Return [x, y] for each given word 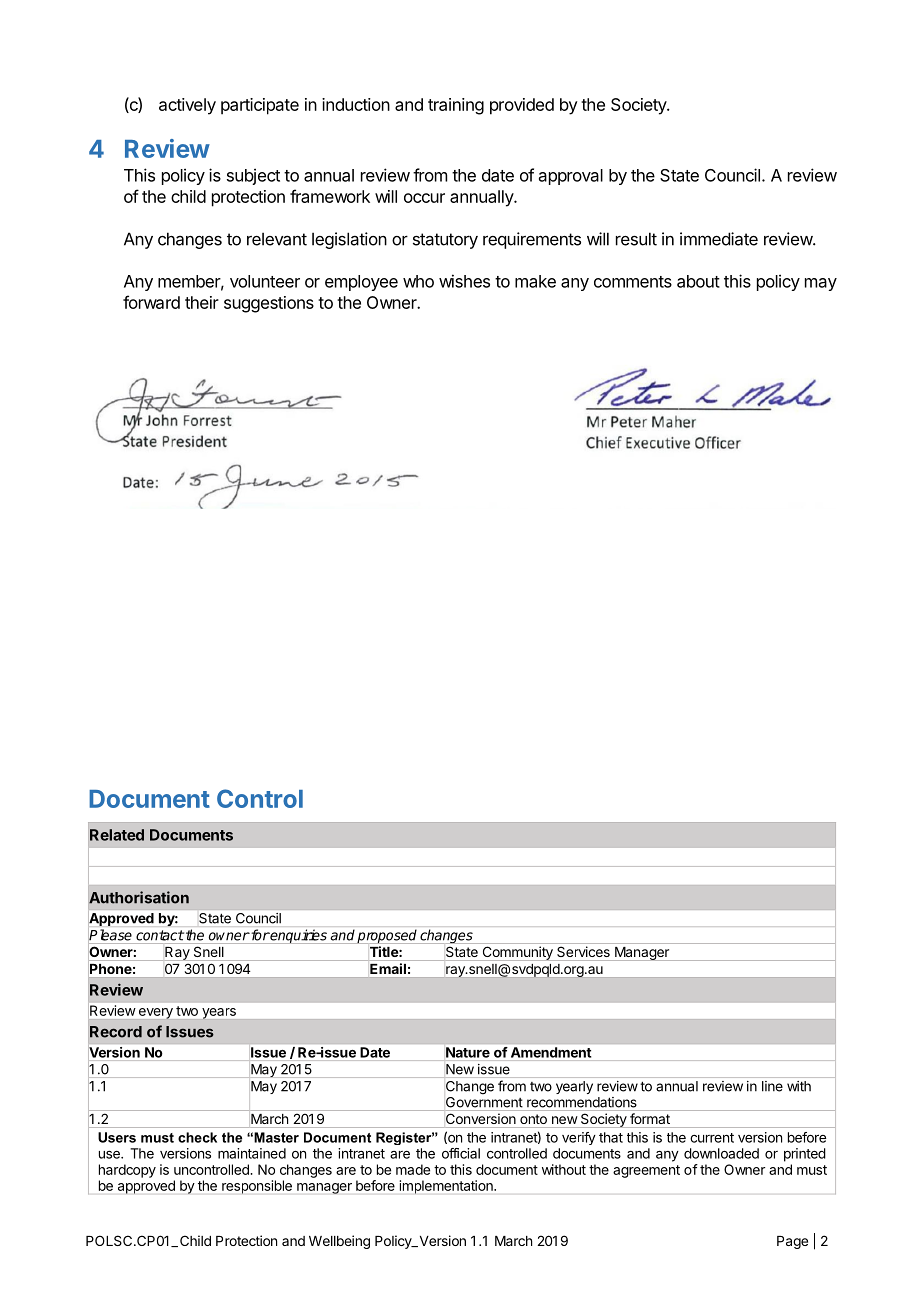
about [698, 281]
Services [583, 951]
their [202, 302]
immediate [719, 239]
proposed [387, 936]
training [456, 106]
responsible [257, 1187]
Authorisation [139, 897]
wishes [464, 281]
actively [187, 106]
